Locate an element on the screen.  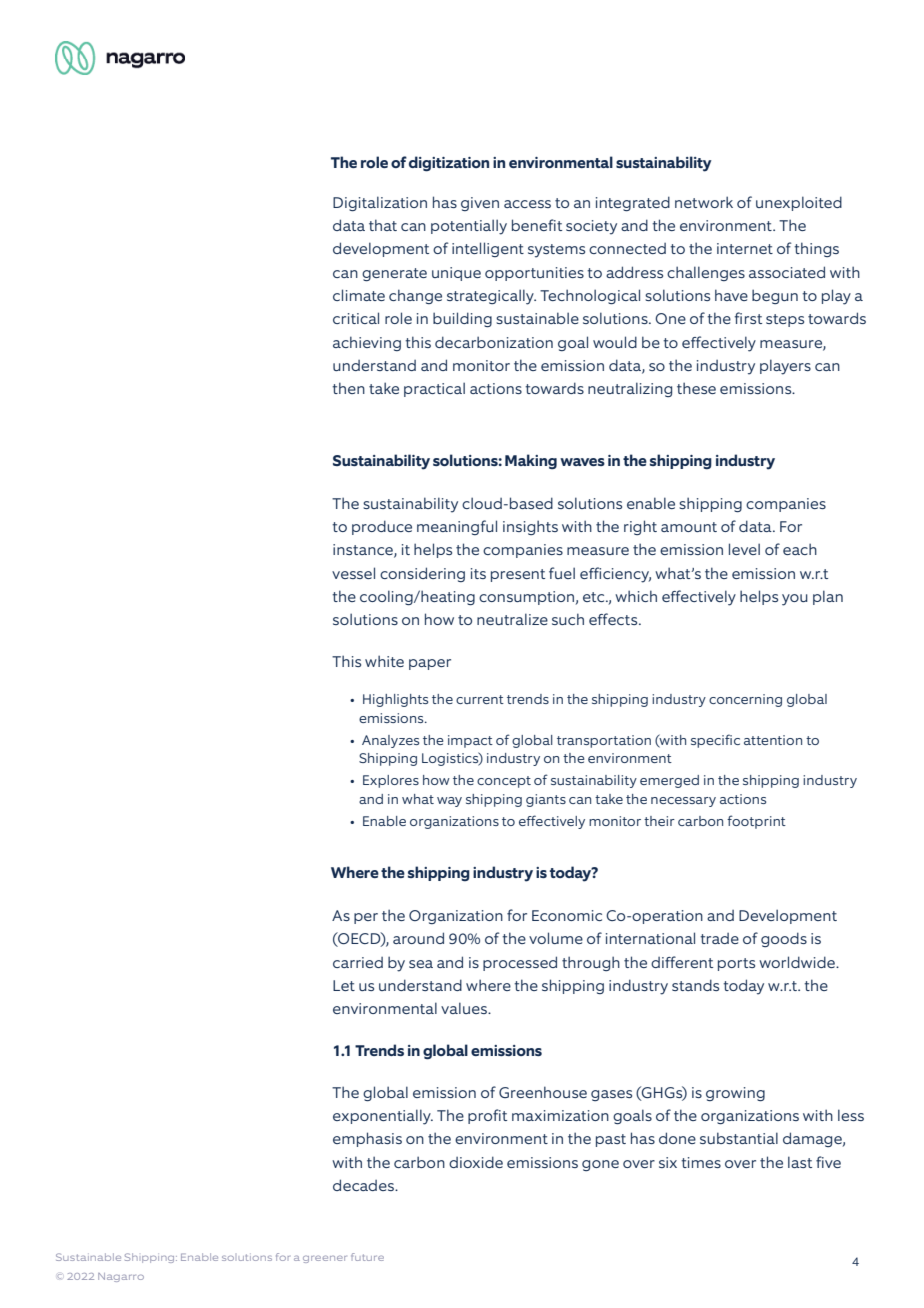
worldwide is located at coordinates (798, 962).
